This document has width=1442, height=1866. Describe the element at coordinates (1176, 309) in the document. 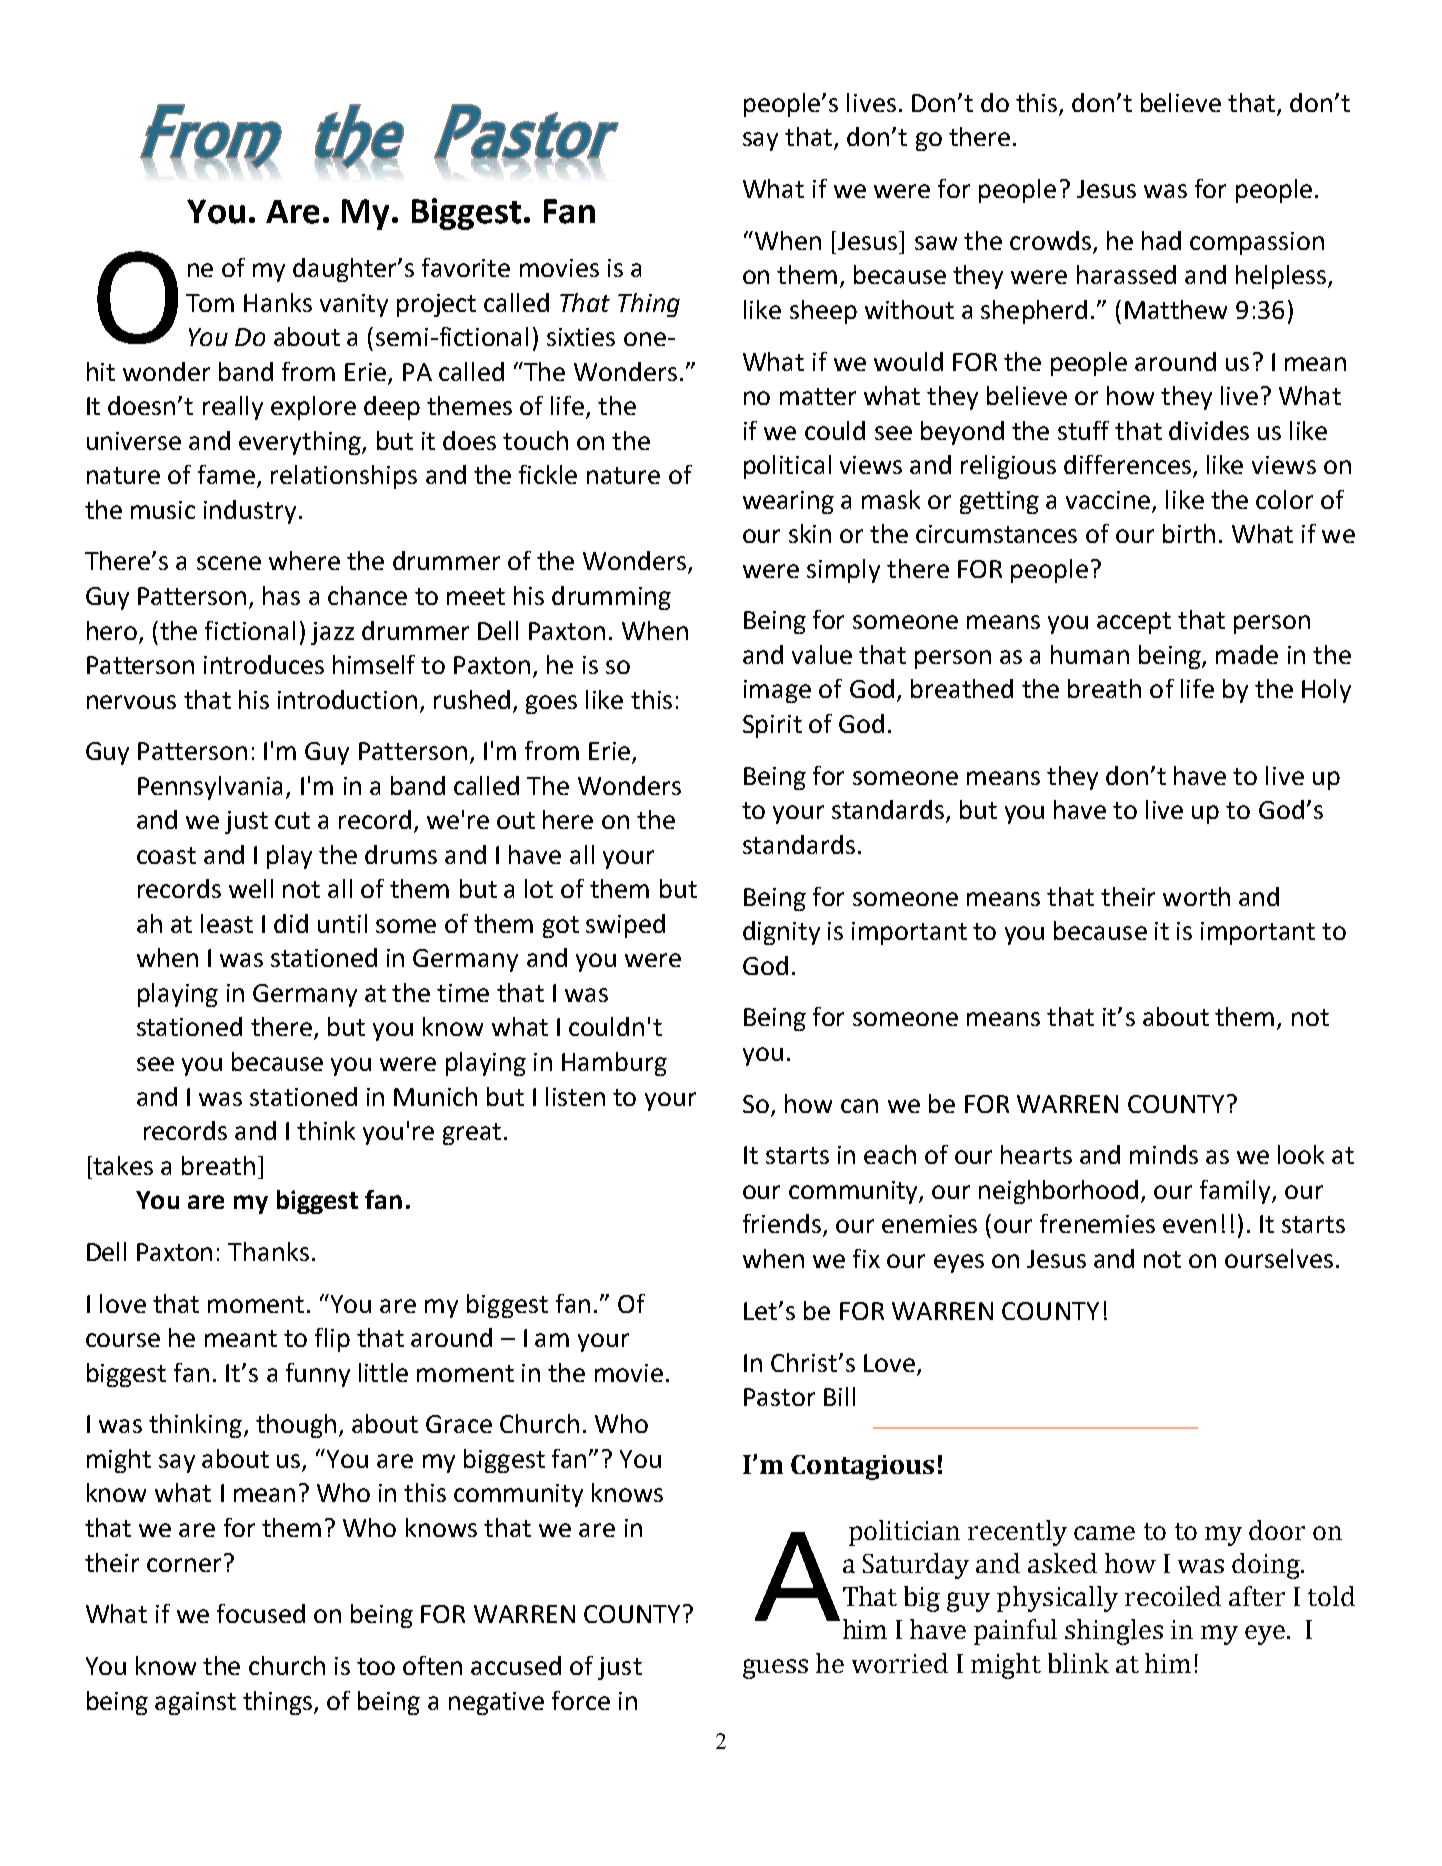

I see `Matthew` at that location.
